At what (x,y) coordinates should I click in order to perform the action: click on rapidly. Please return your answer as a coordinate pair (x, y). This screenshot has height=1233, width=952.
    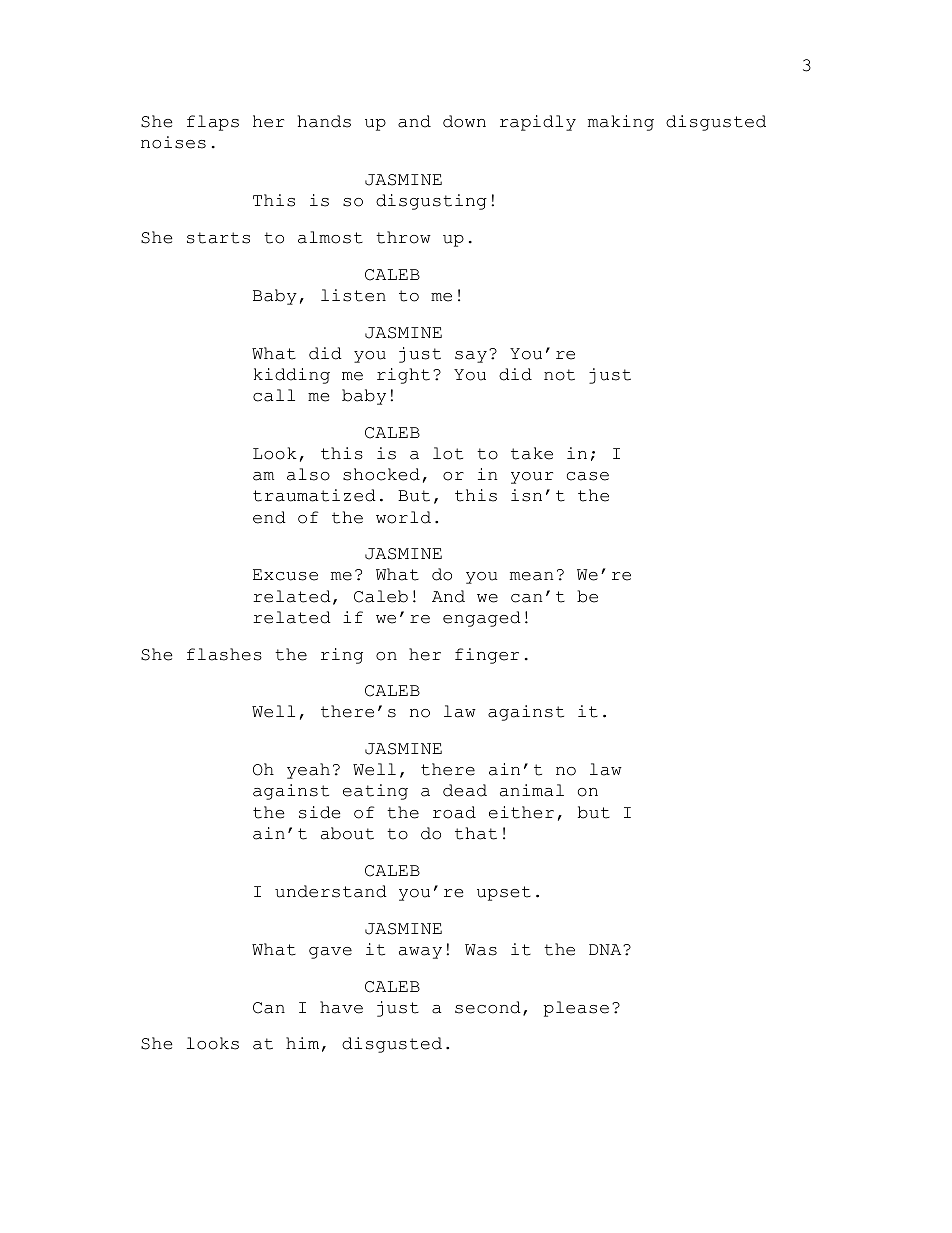
    Looking at the image, I should click on (538, 123).
